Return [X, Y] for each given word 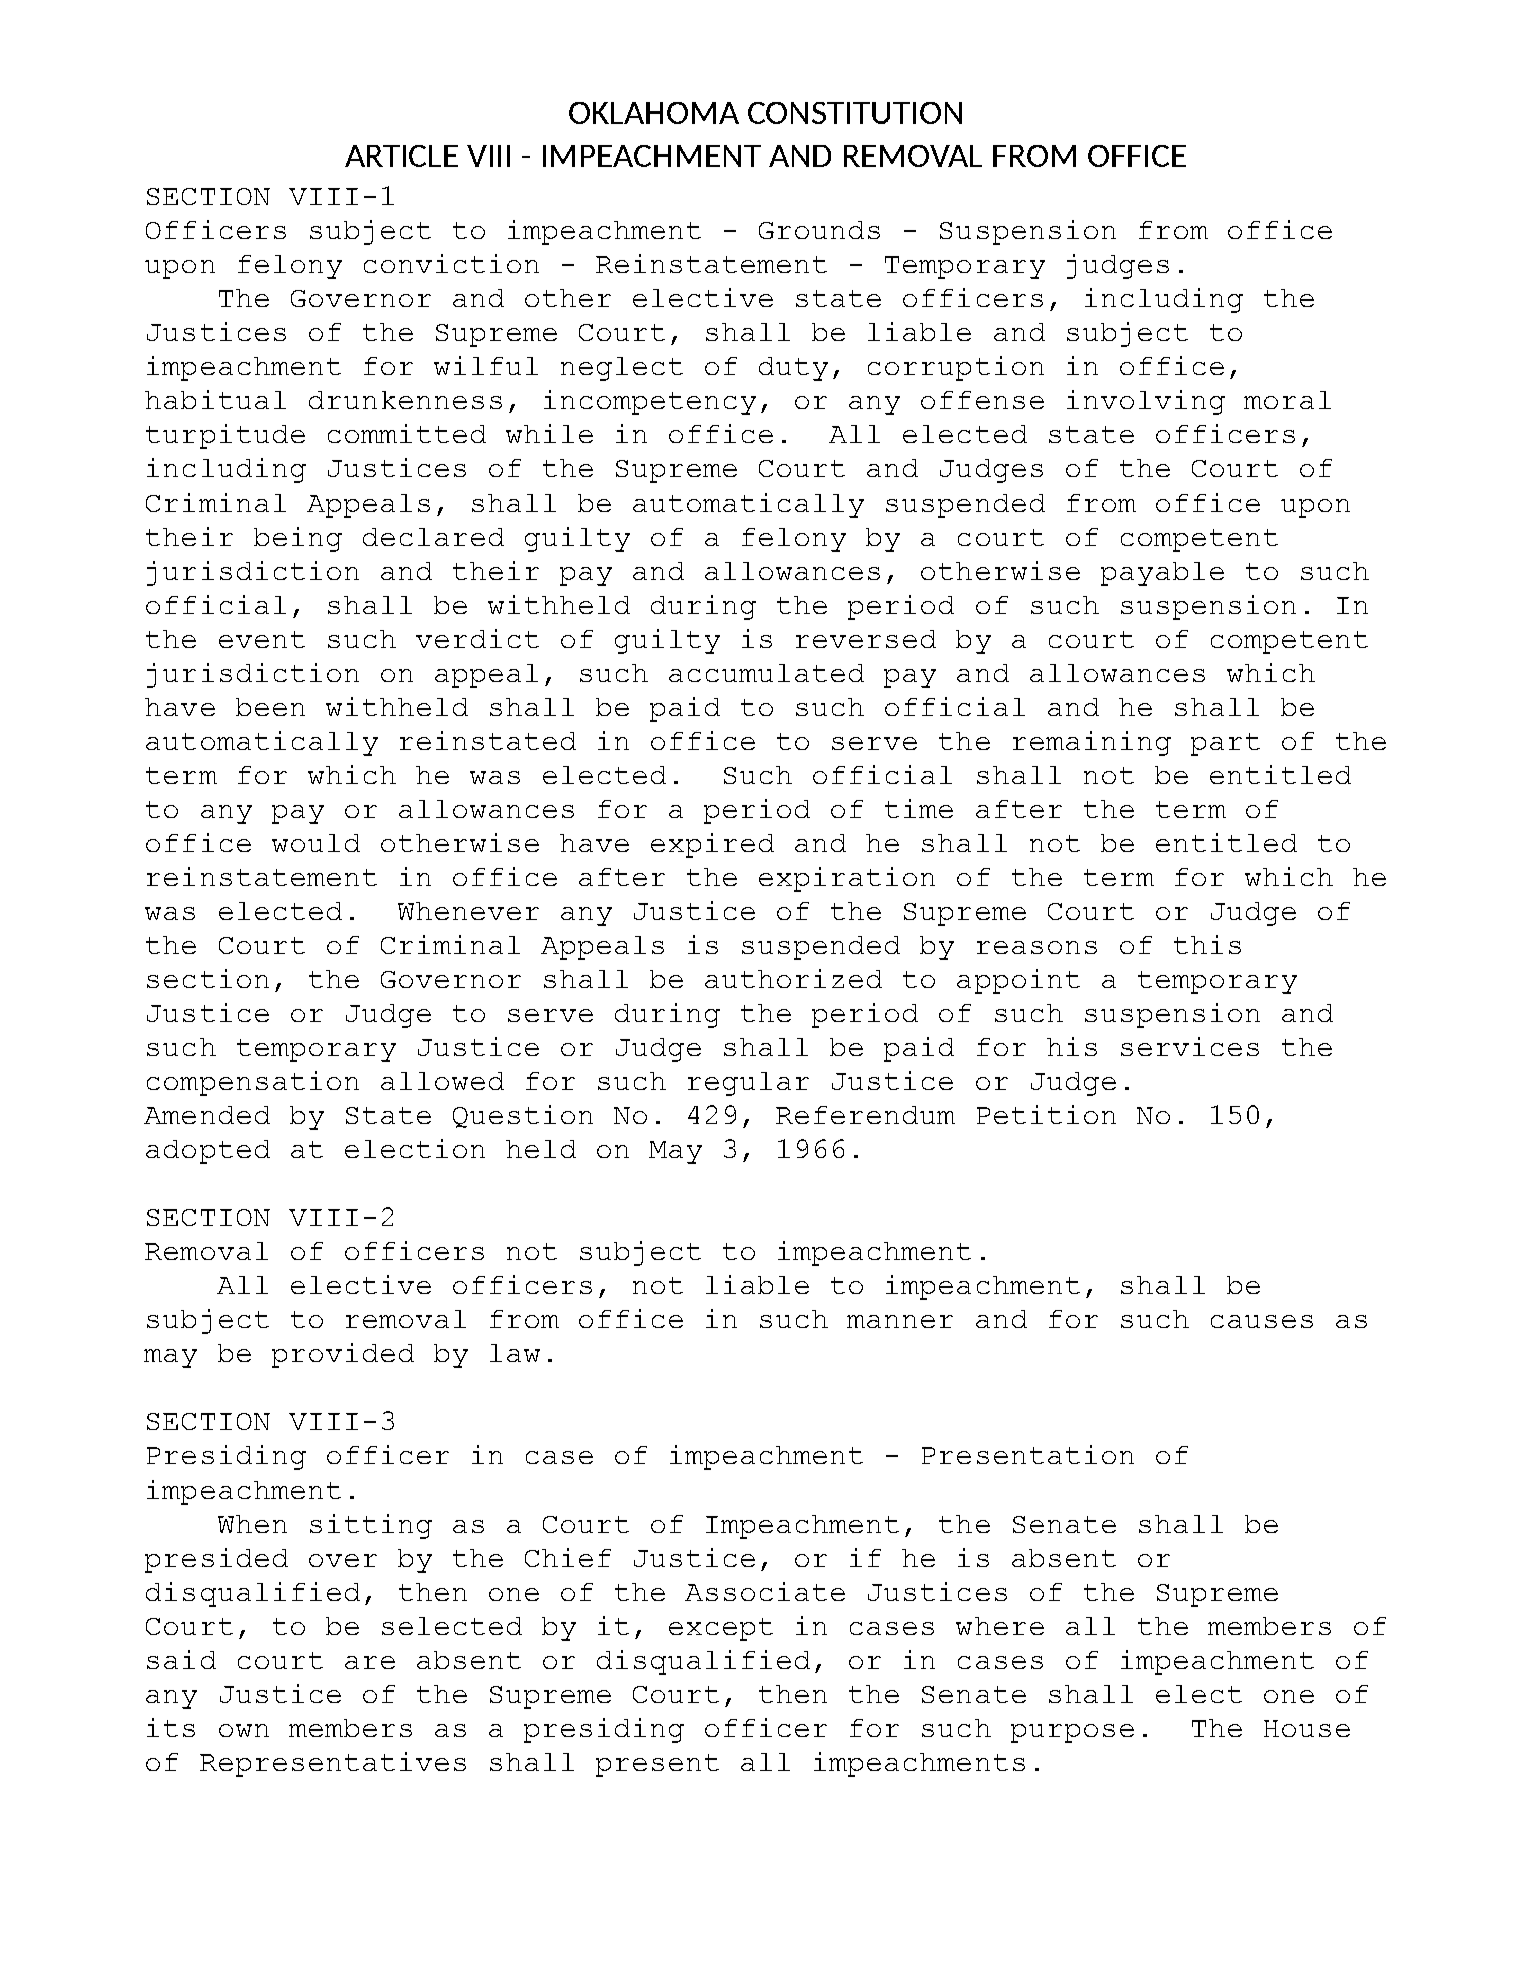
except [721, 1629]
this [1207, 944]
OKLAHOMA [654, 113]
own [244, 1730]
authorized [793, 978]
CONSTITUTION [855, 113]
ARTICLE [401, 156]
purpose [1072, 1733]
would [316, 843]
